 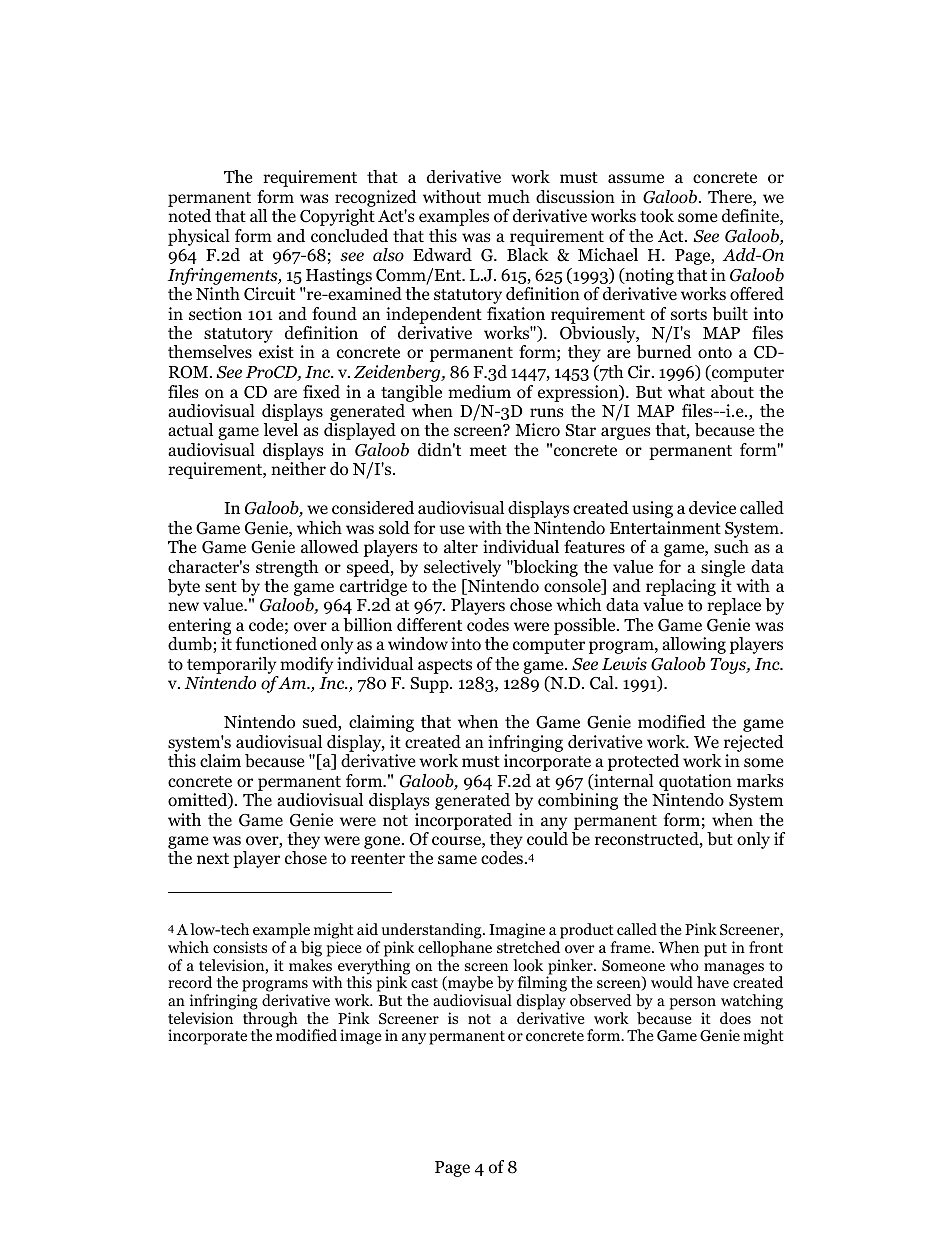 I want to click on noted, so click(x=189, y=216).
